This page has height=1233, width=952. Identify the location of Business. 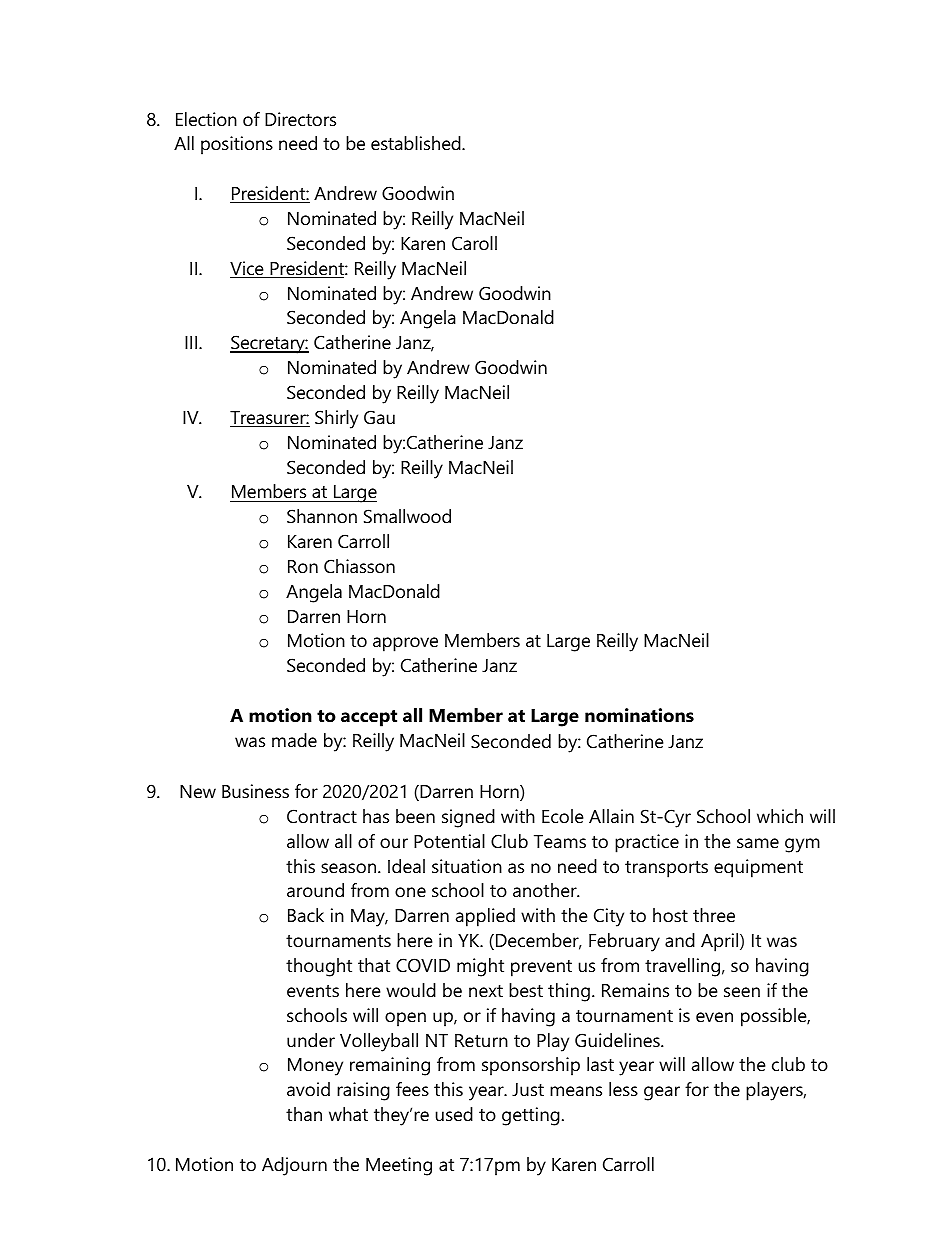
(255, 791).
